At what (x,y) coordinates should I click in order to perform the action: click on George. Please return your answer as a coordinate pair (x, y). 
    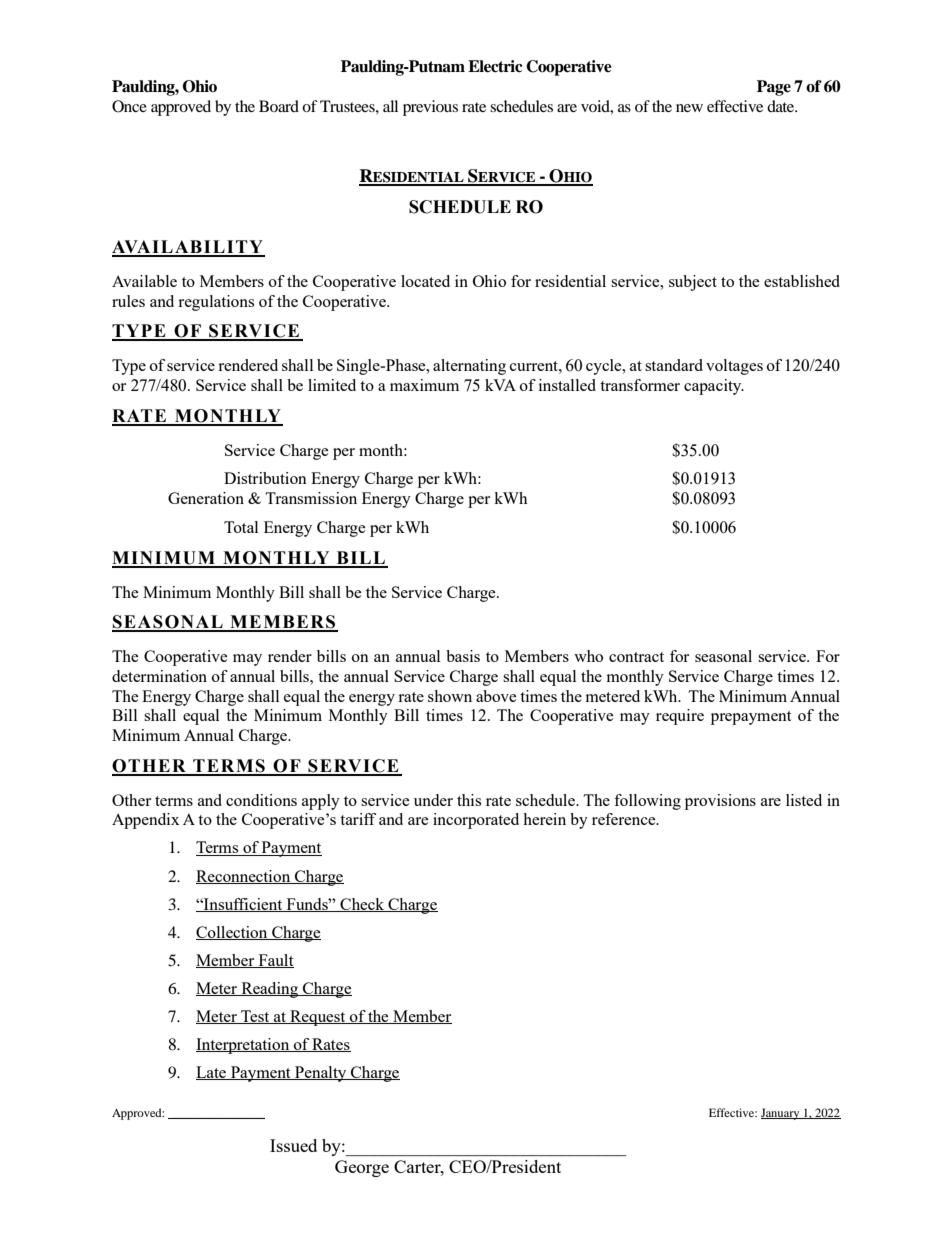
    Looking at the image, I should click on (362, 1168).
